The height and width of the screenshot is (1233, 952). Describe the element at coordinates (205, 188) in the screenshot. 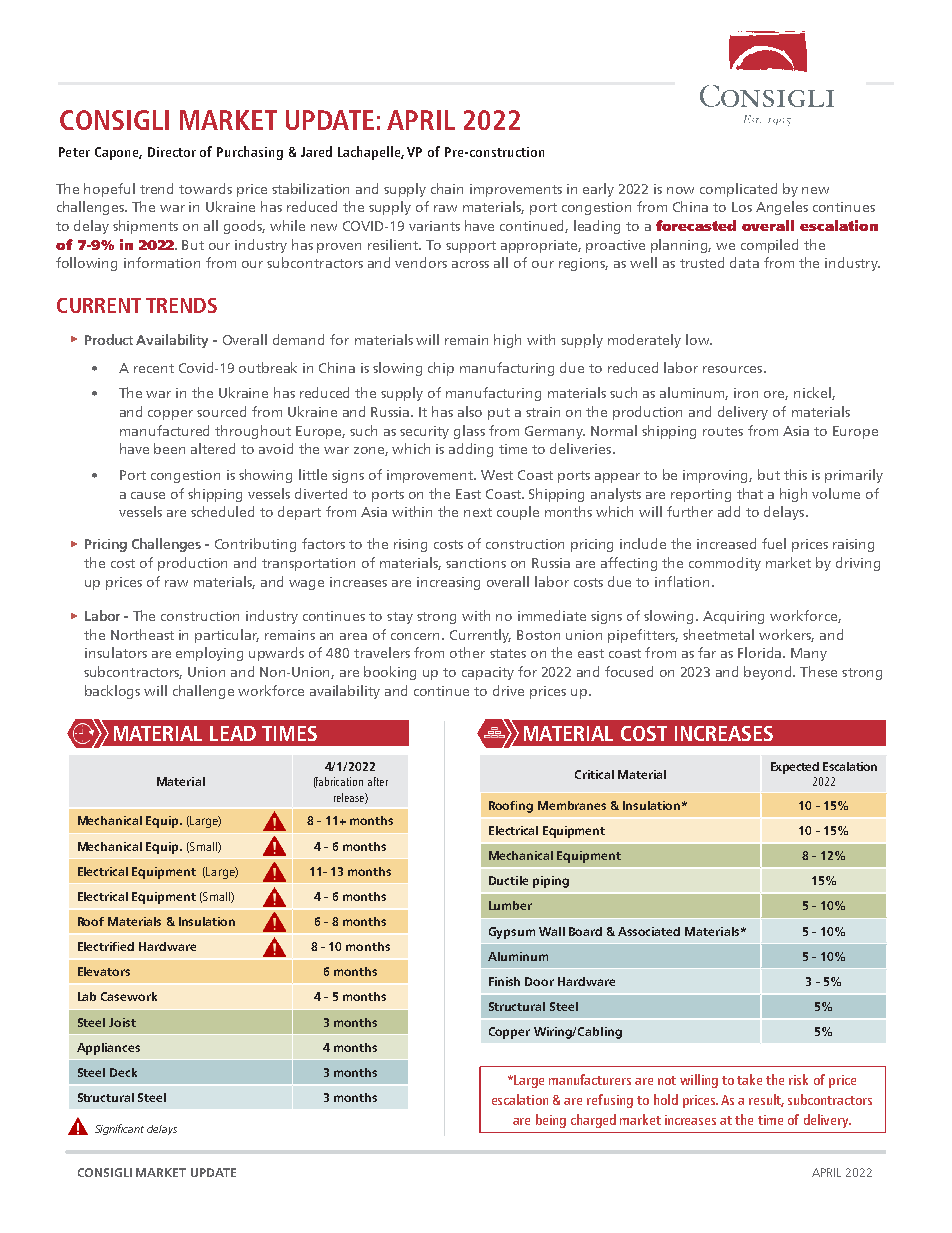

I see `towards` at that location.
